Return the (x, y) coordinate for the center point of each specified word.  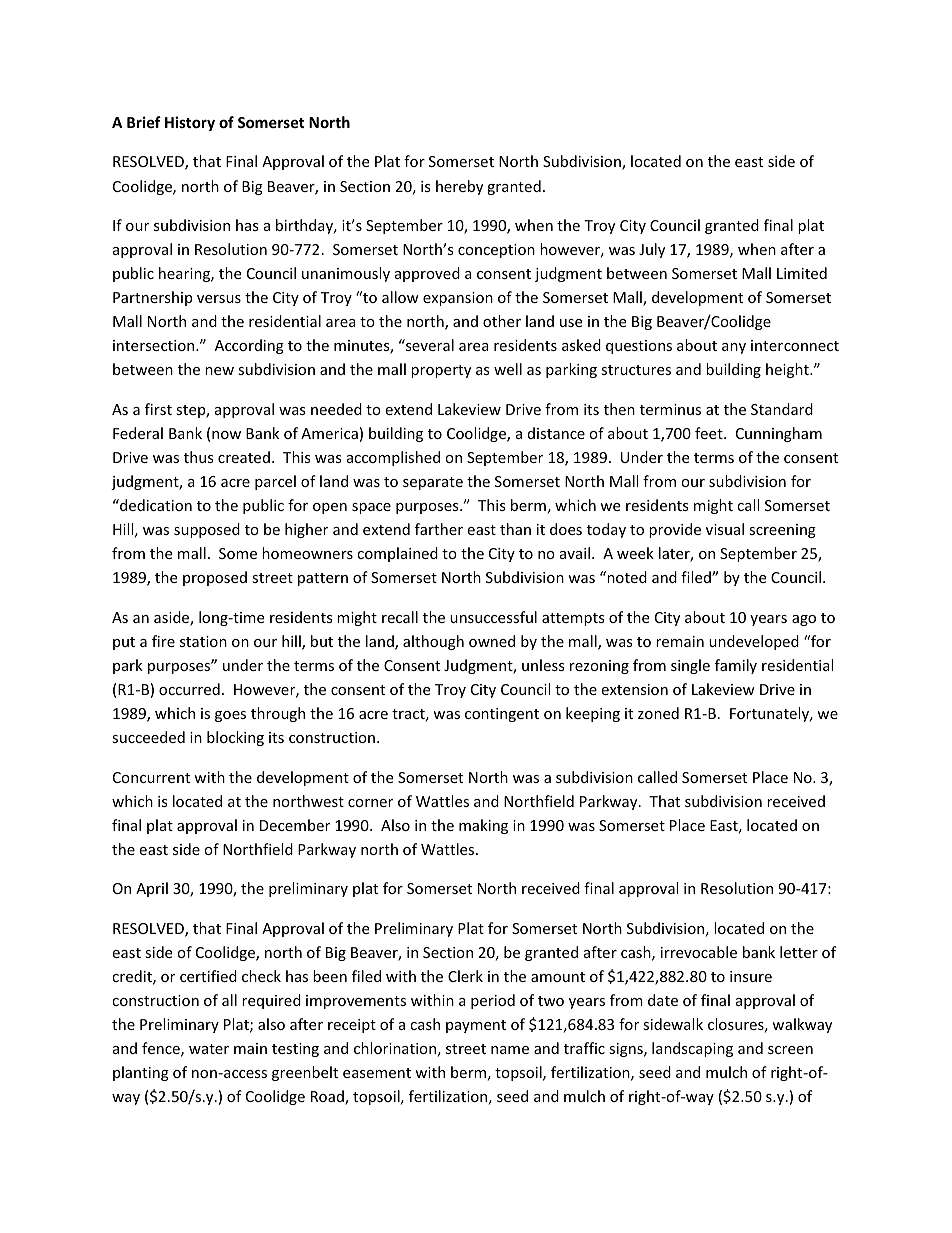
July (652, 250)
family (736, 666)
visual (725, 529)
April (152, 889)
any (734, 348)
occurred (189, 689)
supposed (207, 530)
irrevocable (699, 952)
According (249, 346)
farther (439, 529)
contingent (502, 715)
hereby (459, 187)
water (209, 1049)
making (483, 826)
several (429, 345)
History (190, 123)
